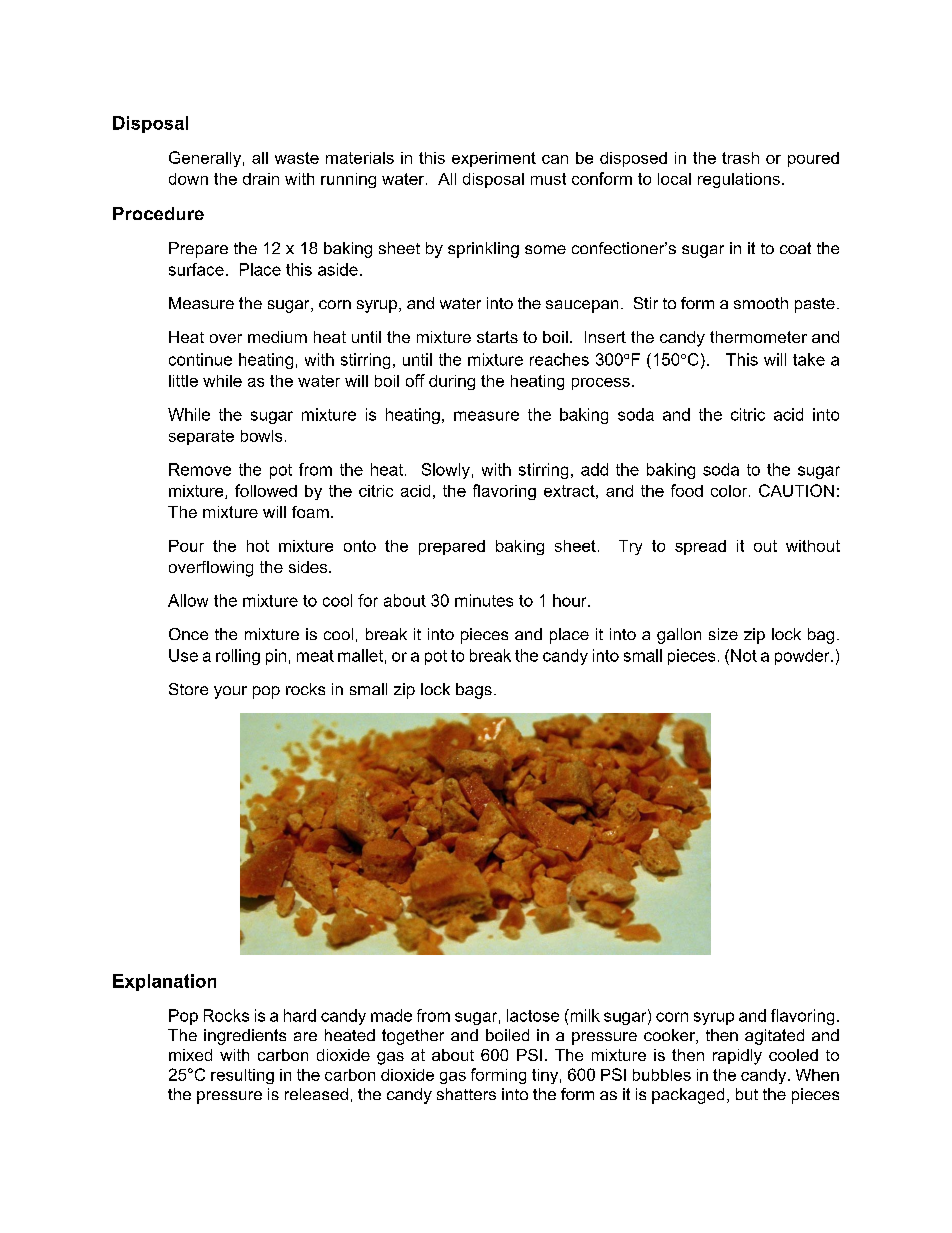 The image size is (952, 1233). What do you see at coordinates (494, 159) in the screenshot?
I see `experiment` at bounding box center [494, 159].
